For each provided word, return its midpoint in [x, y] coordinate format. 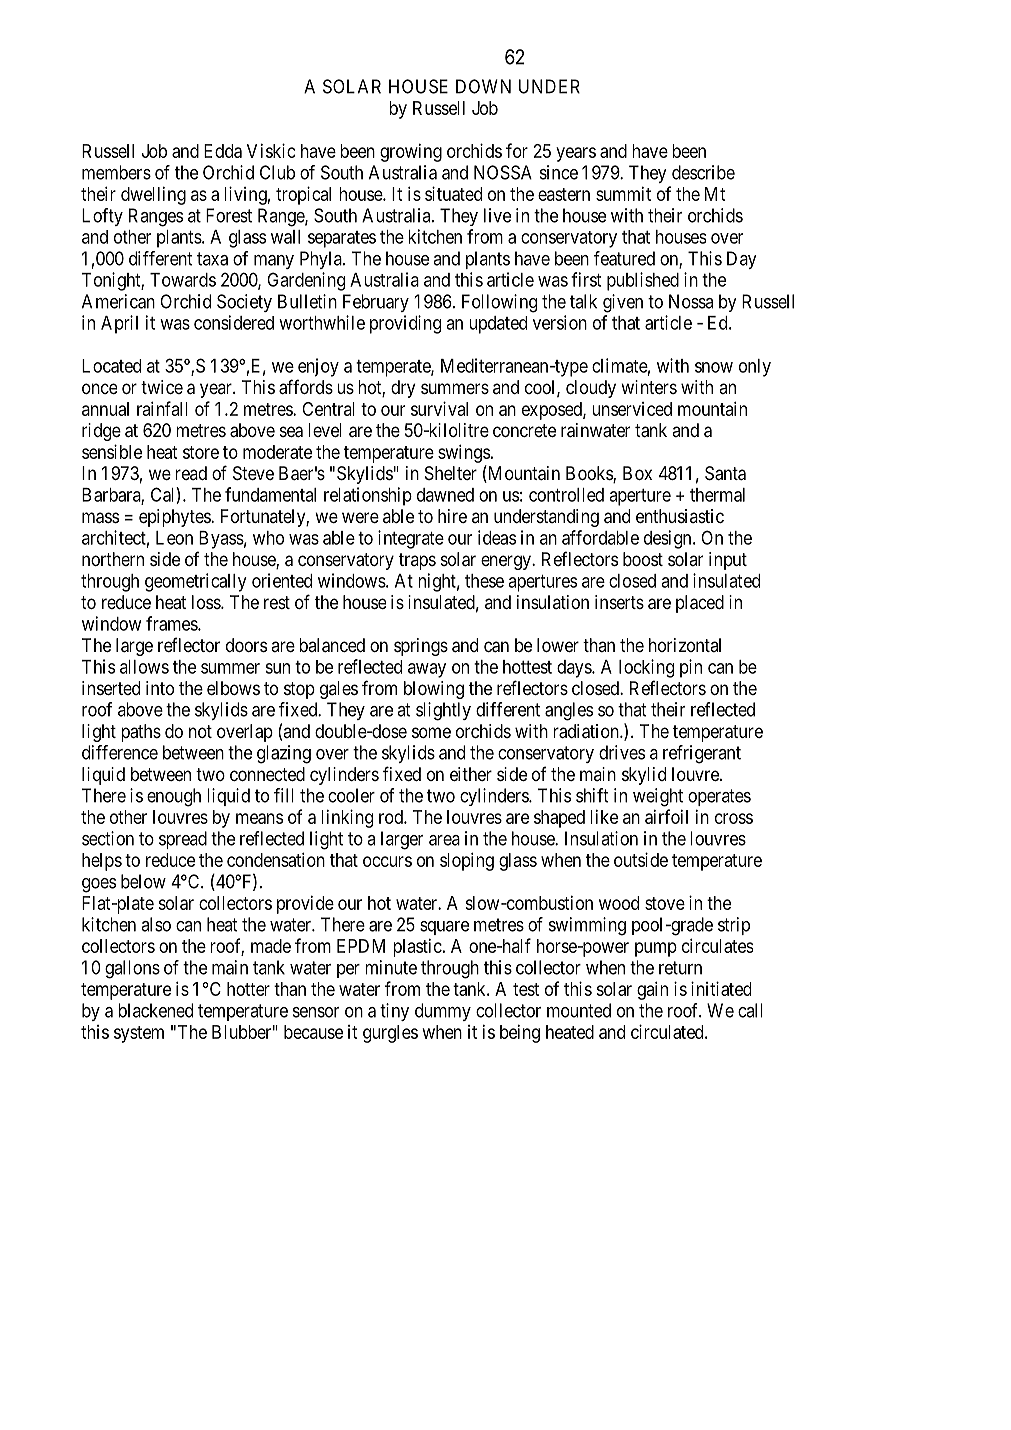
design [669, 539]
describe [703, 172]
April [119, 324]
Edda [223, 151]
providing [405, 324]
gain [652, 990]
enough [174, 797]
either [471, 774]
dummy [443, 1012]
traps [417, 561]
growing [411, 152]
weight [658, 797]
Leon [174, 538]
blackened [155, 1010]
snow [714, 367]
